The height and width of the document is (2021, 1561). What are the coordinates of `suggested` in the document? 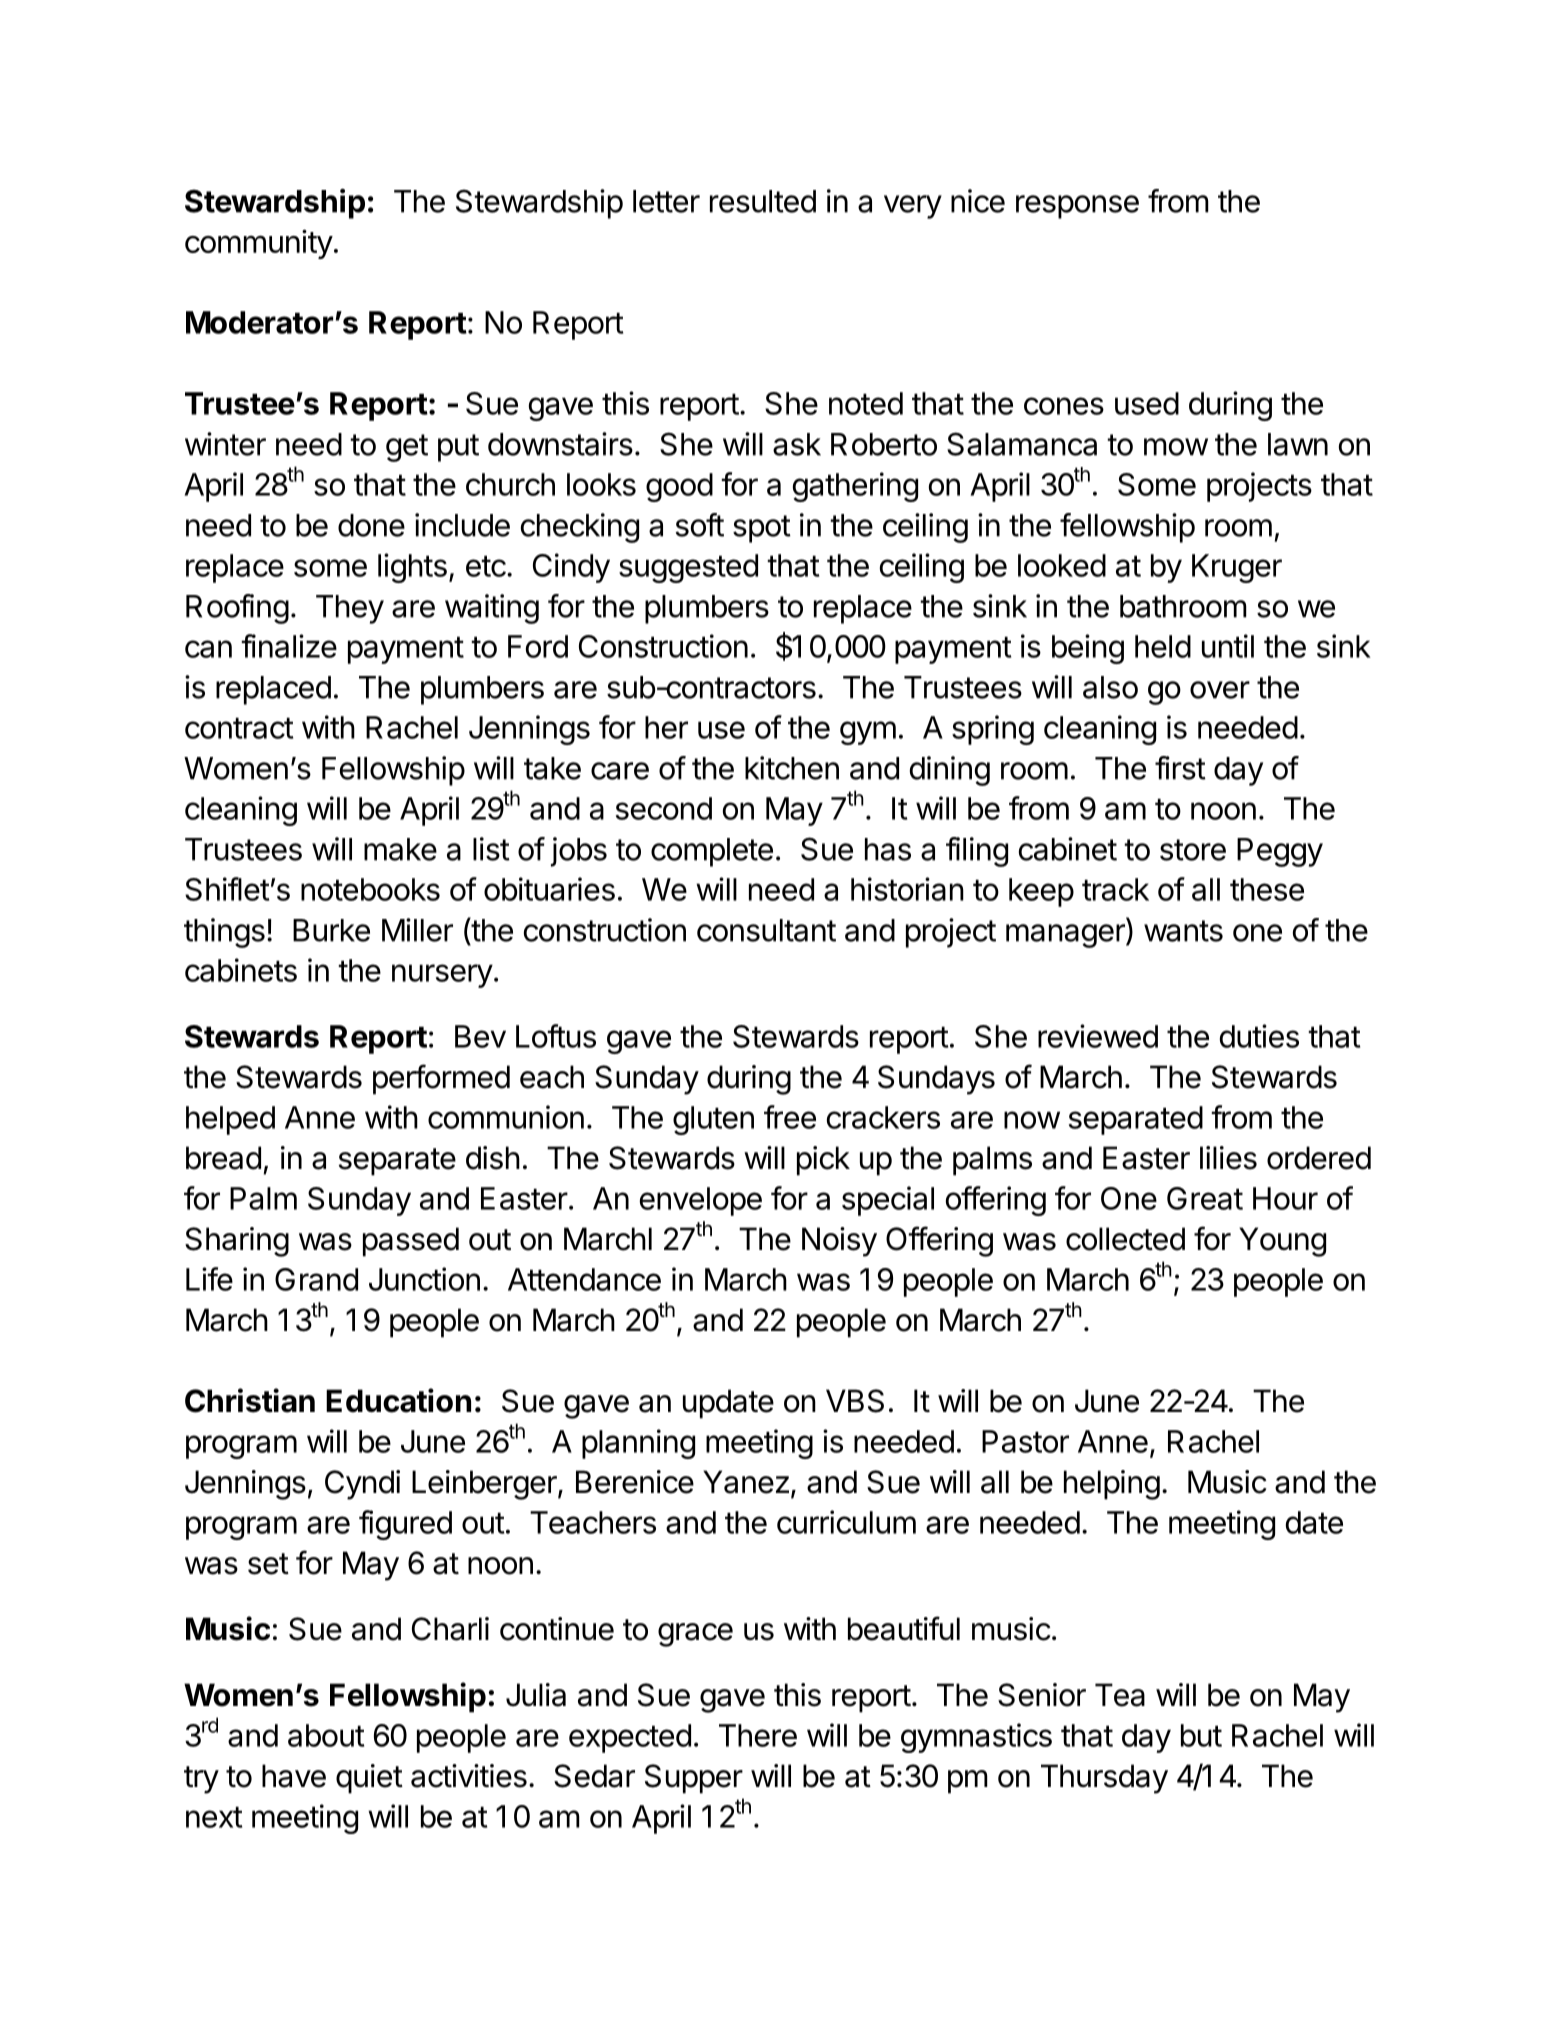 It's located at (688, 568).
